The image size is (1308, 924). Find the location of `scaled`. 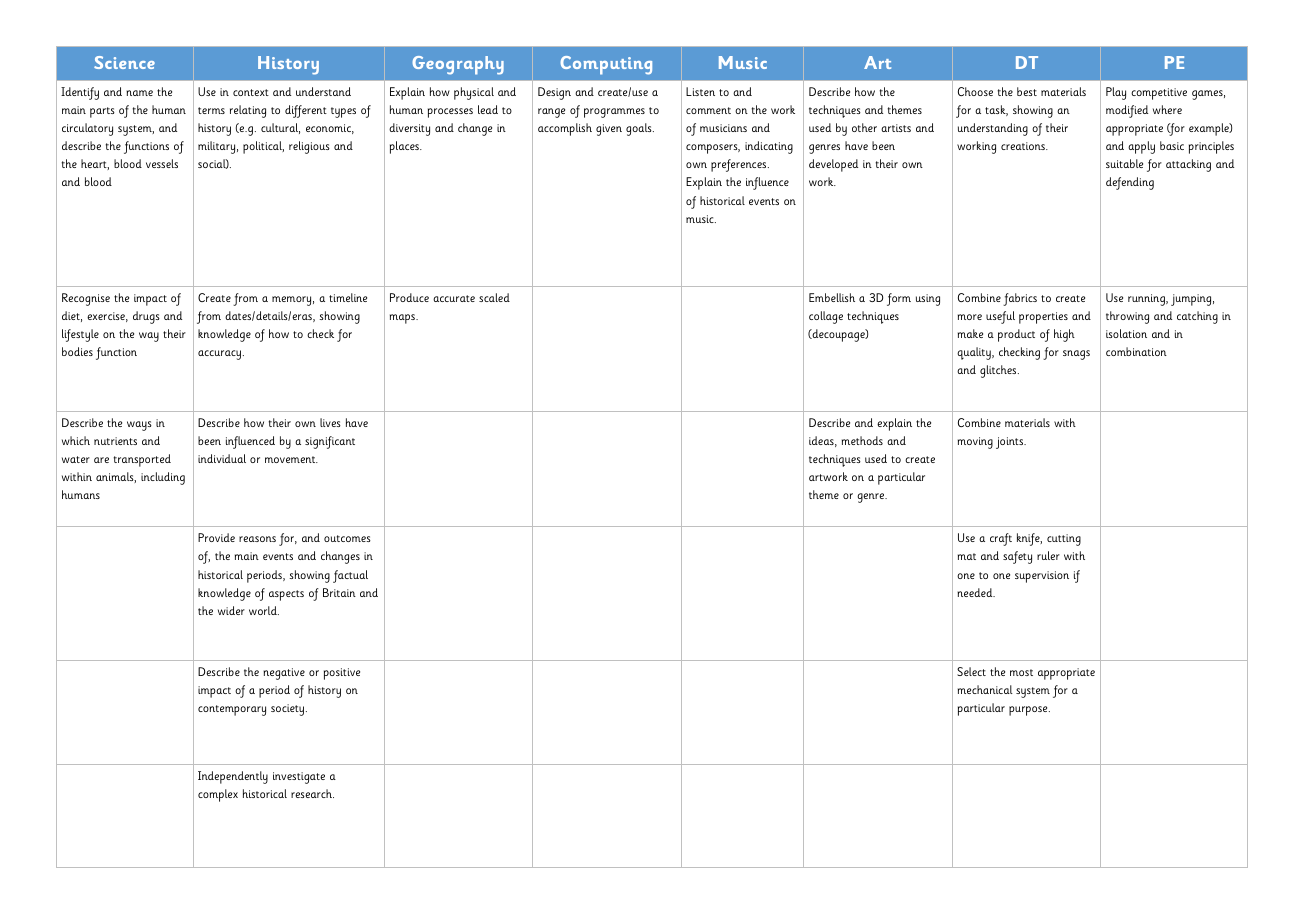

scaled is located at coordinates (494, 297).
